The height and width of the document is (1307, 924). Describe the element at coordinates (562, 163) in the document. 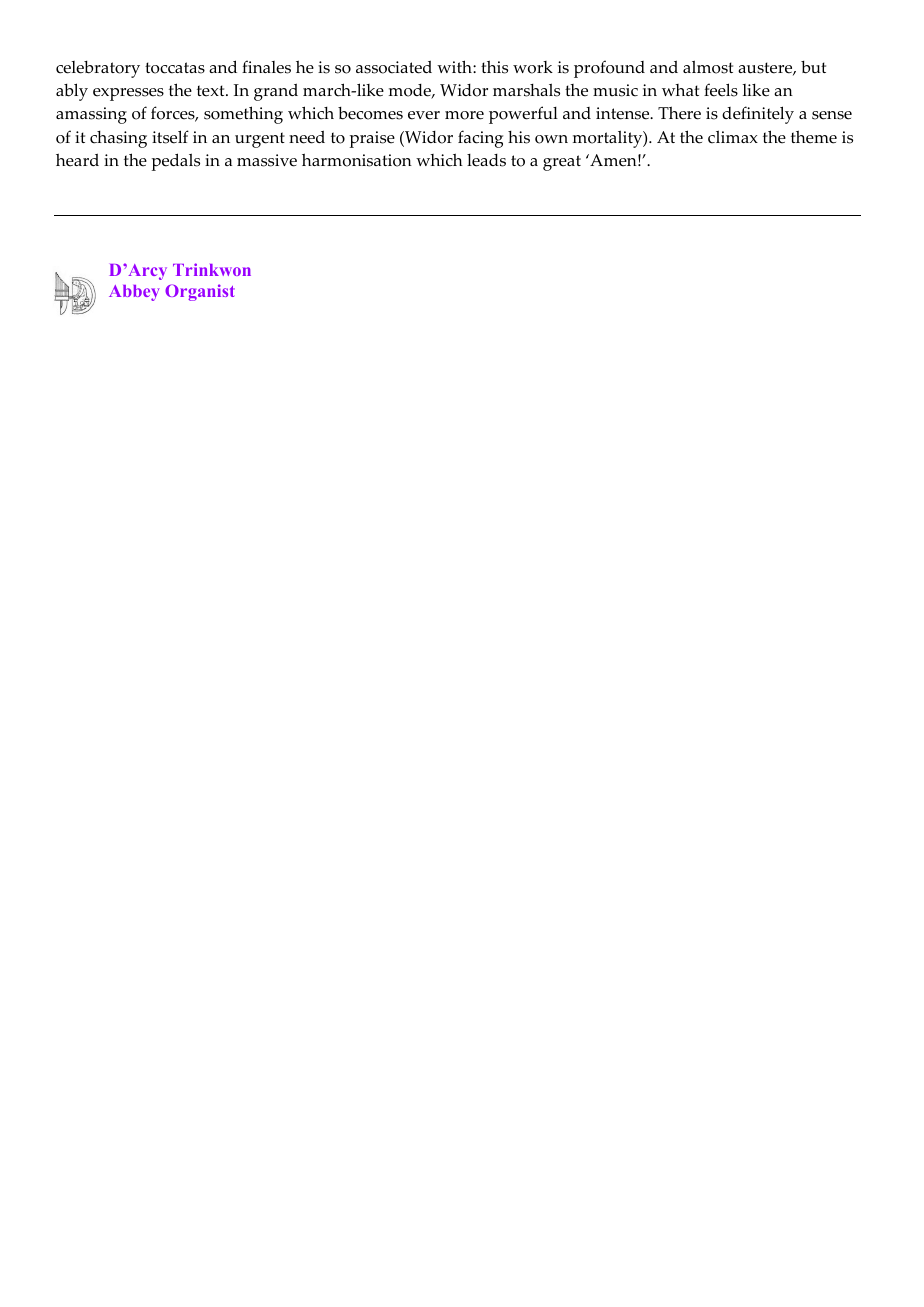

I see `great` at that location.
